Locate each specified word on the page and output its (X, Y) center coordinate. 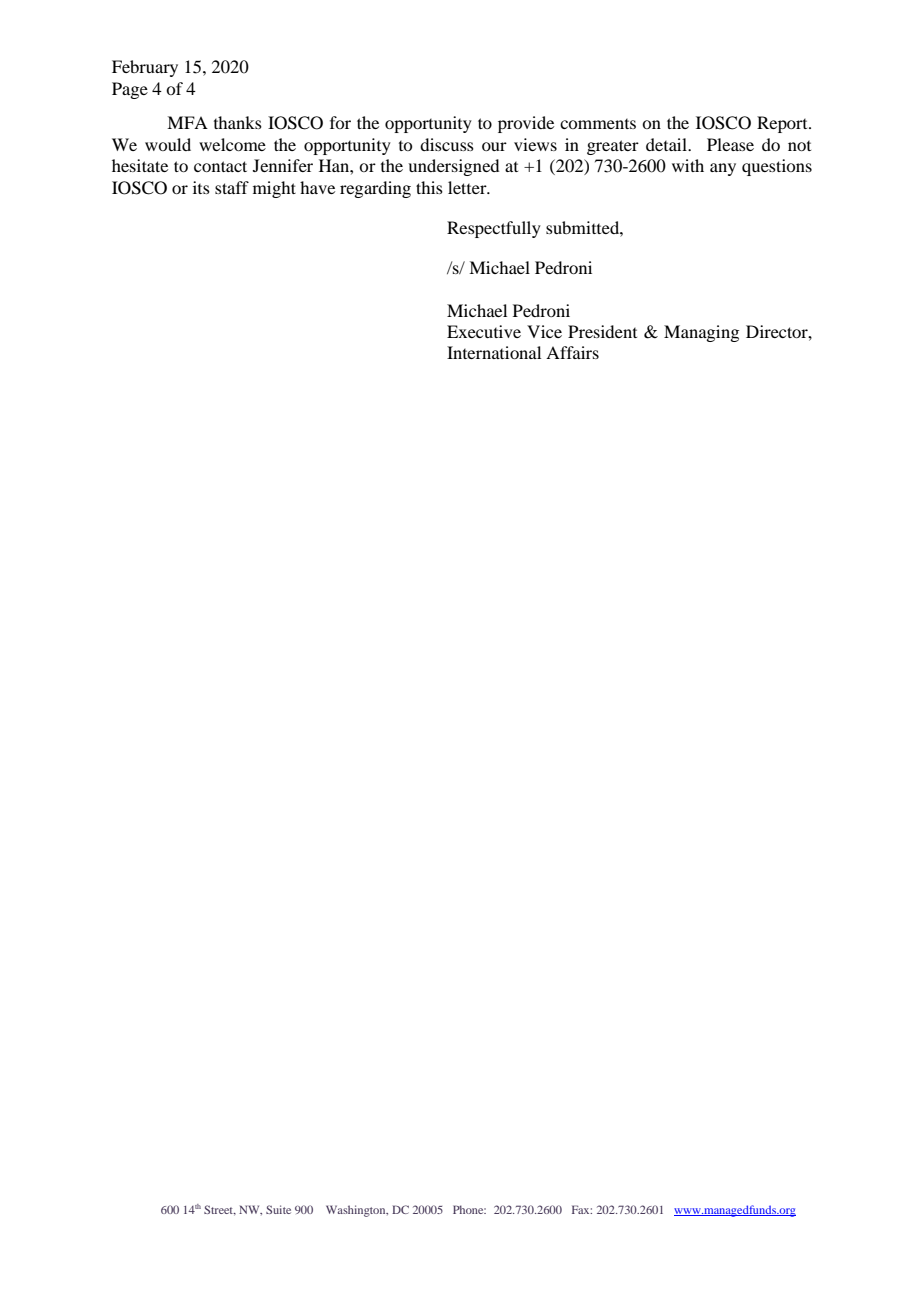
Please (730, 144)
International (494, 352)
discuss (447, 144)
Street (220, 1210)
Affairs (572, 352)
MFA (187, 122)
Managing (701, 333)
